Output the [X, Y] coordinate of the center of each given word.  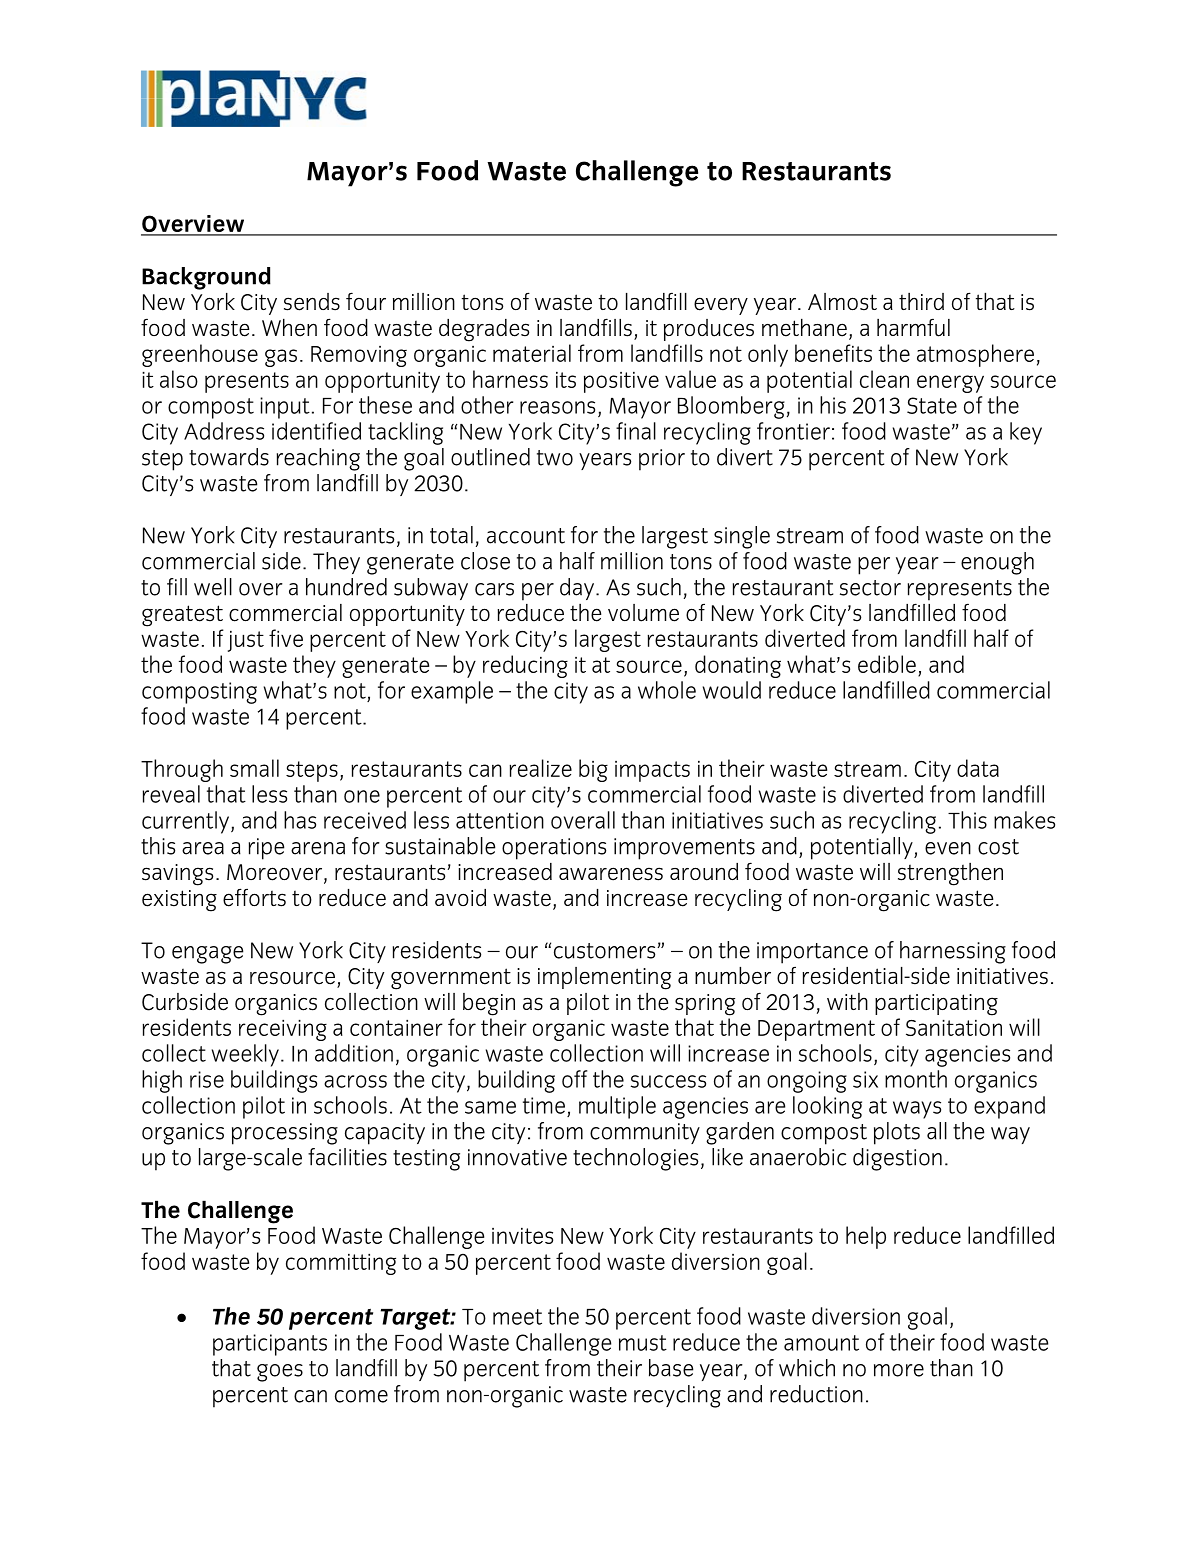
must [643, 1343]
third [921, 301]
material [532, 353]
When [289, 327]
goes [280, 1373]
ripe [266, 849]
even [948, 848]
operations [554, 849]
